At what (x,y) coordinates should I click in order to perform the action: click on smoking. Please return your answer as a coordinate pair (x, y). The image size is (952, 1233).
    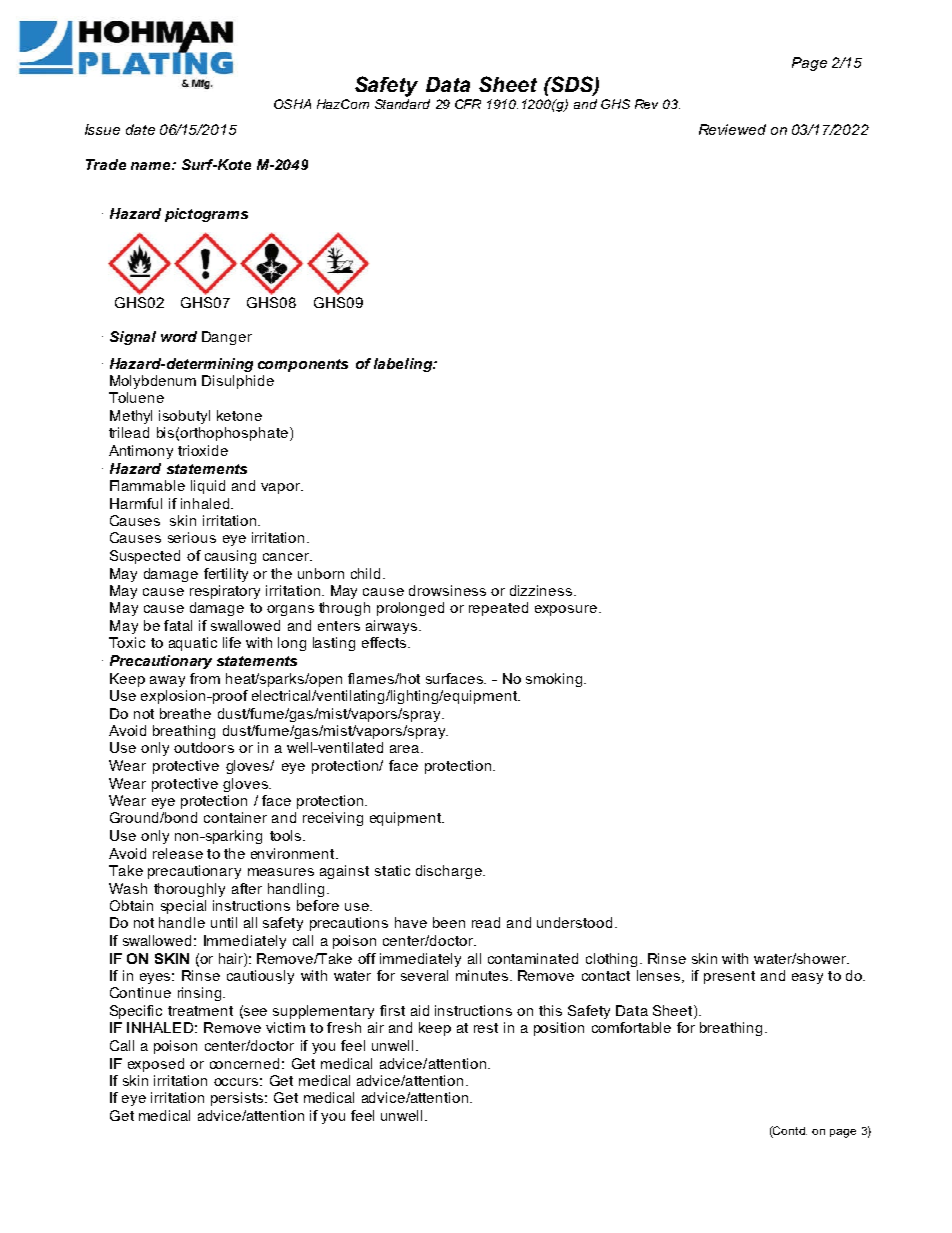
    Looking at the image, I should click on (555, 680).
